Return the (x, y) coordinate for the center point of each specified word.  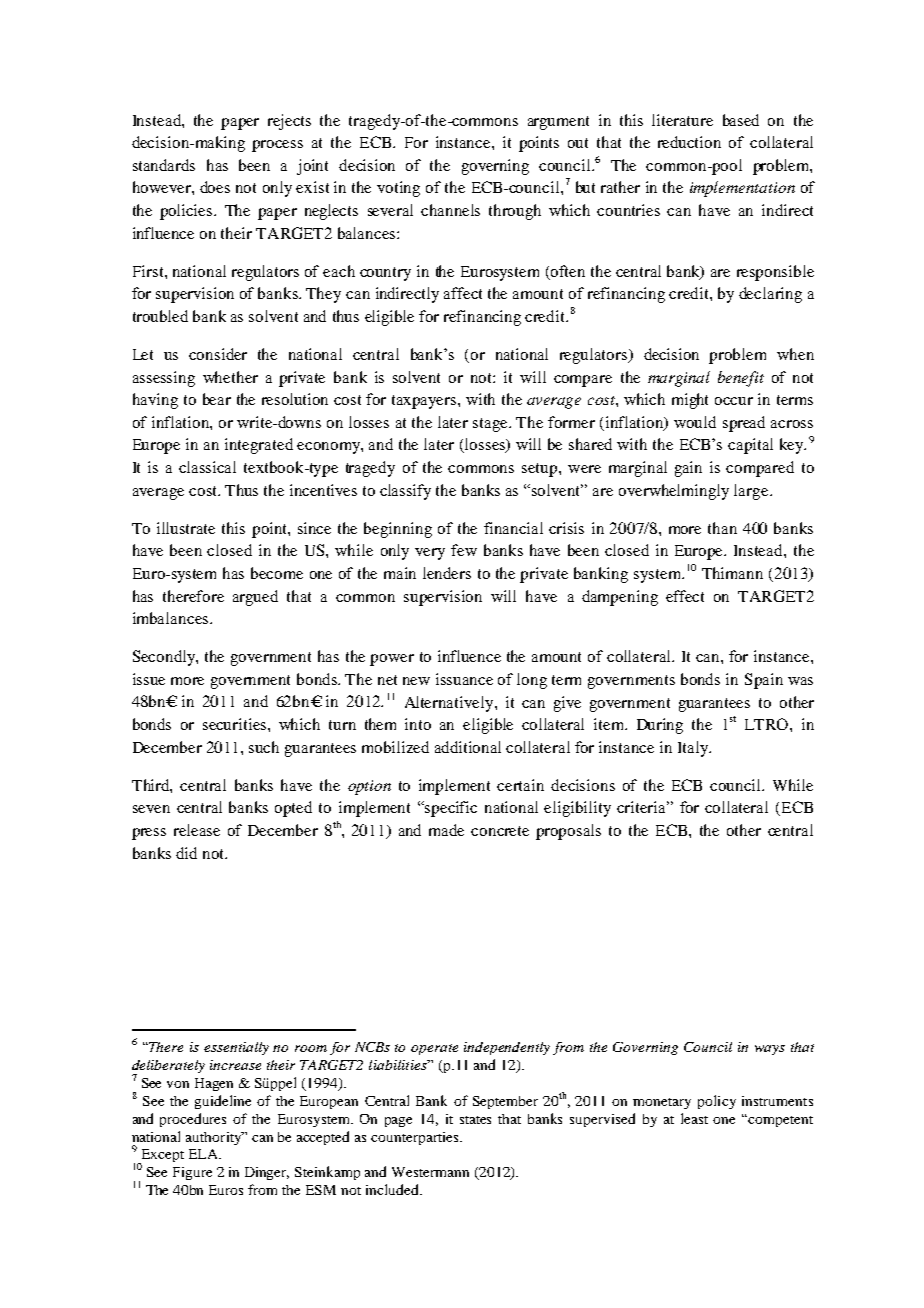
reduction (689, 142)
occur (734, 401)
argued (255, 598)
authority (215, 1138)
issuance (464, 679)
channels (450, 210)
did (186, 853)
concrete (500, 831)
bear (217, 399)
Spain (764, 681)
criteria (643, 807)
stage (492, 425)
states (475, 1120)
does (215, 187)
